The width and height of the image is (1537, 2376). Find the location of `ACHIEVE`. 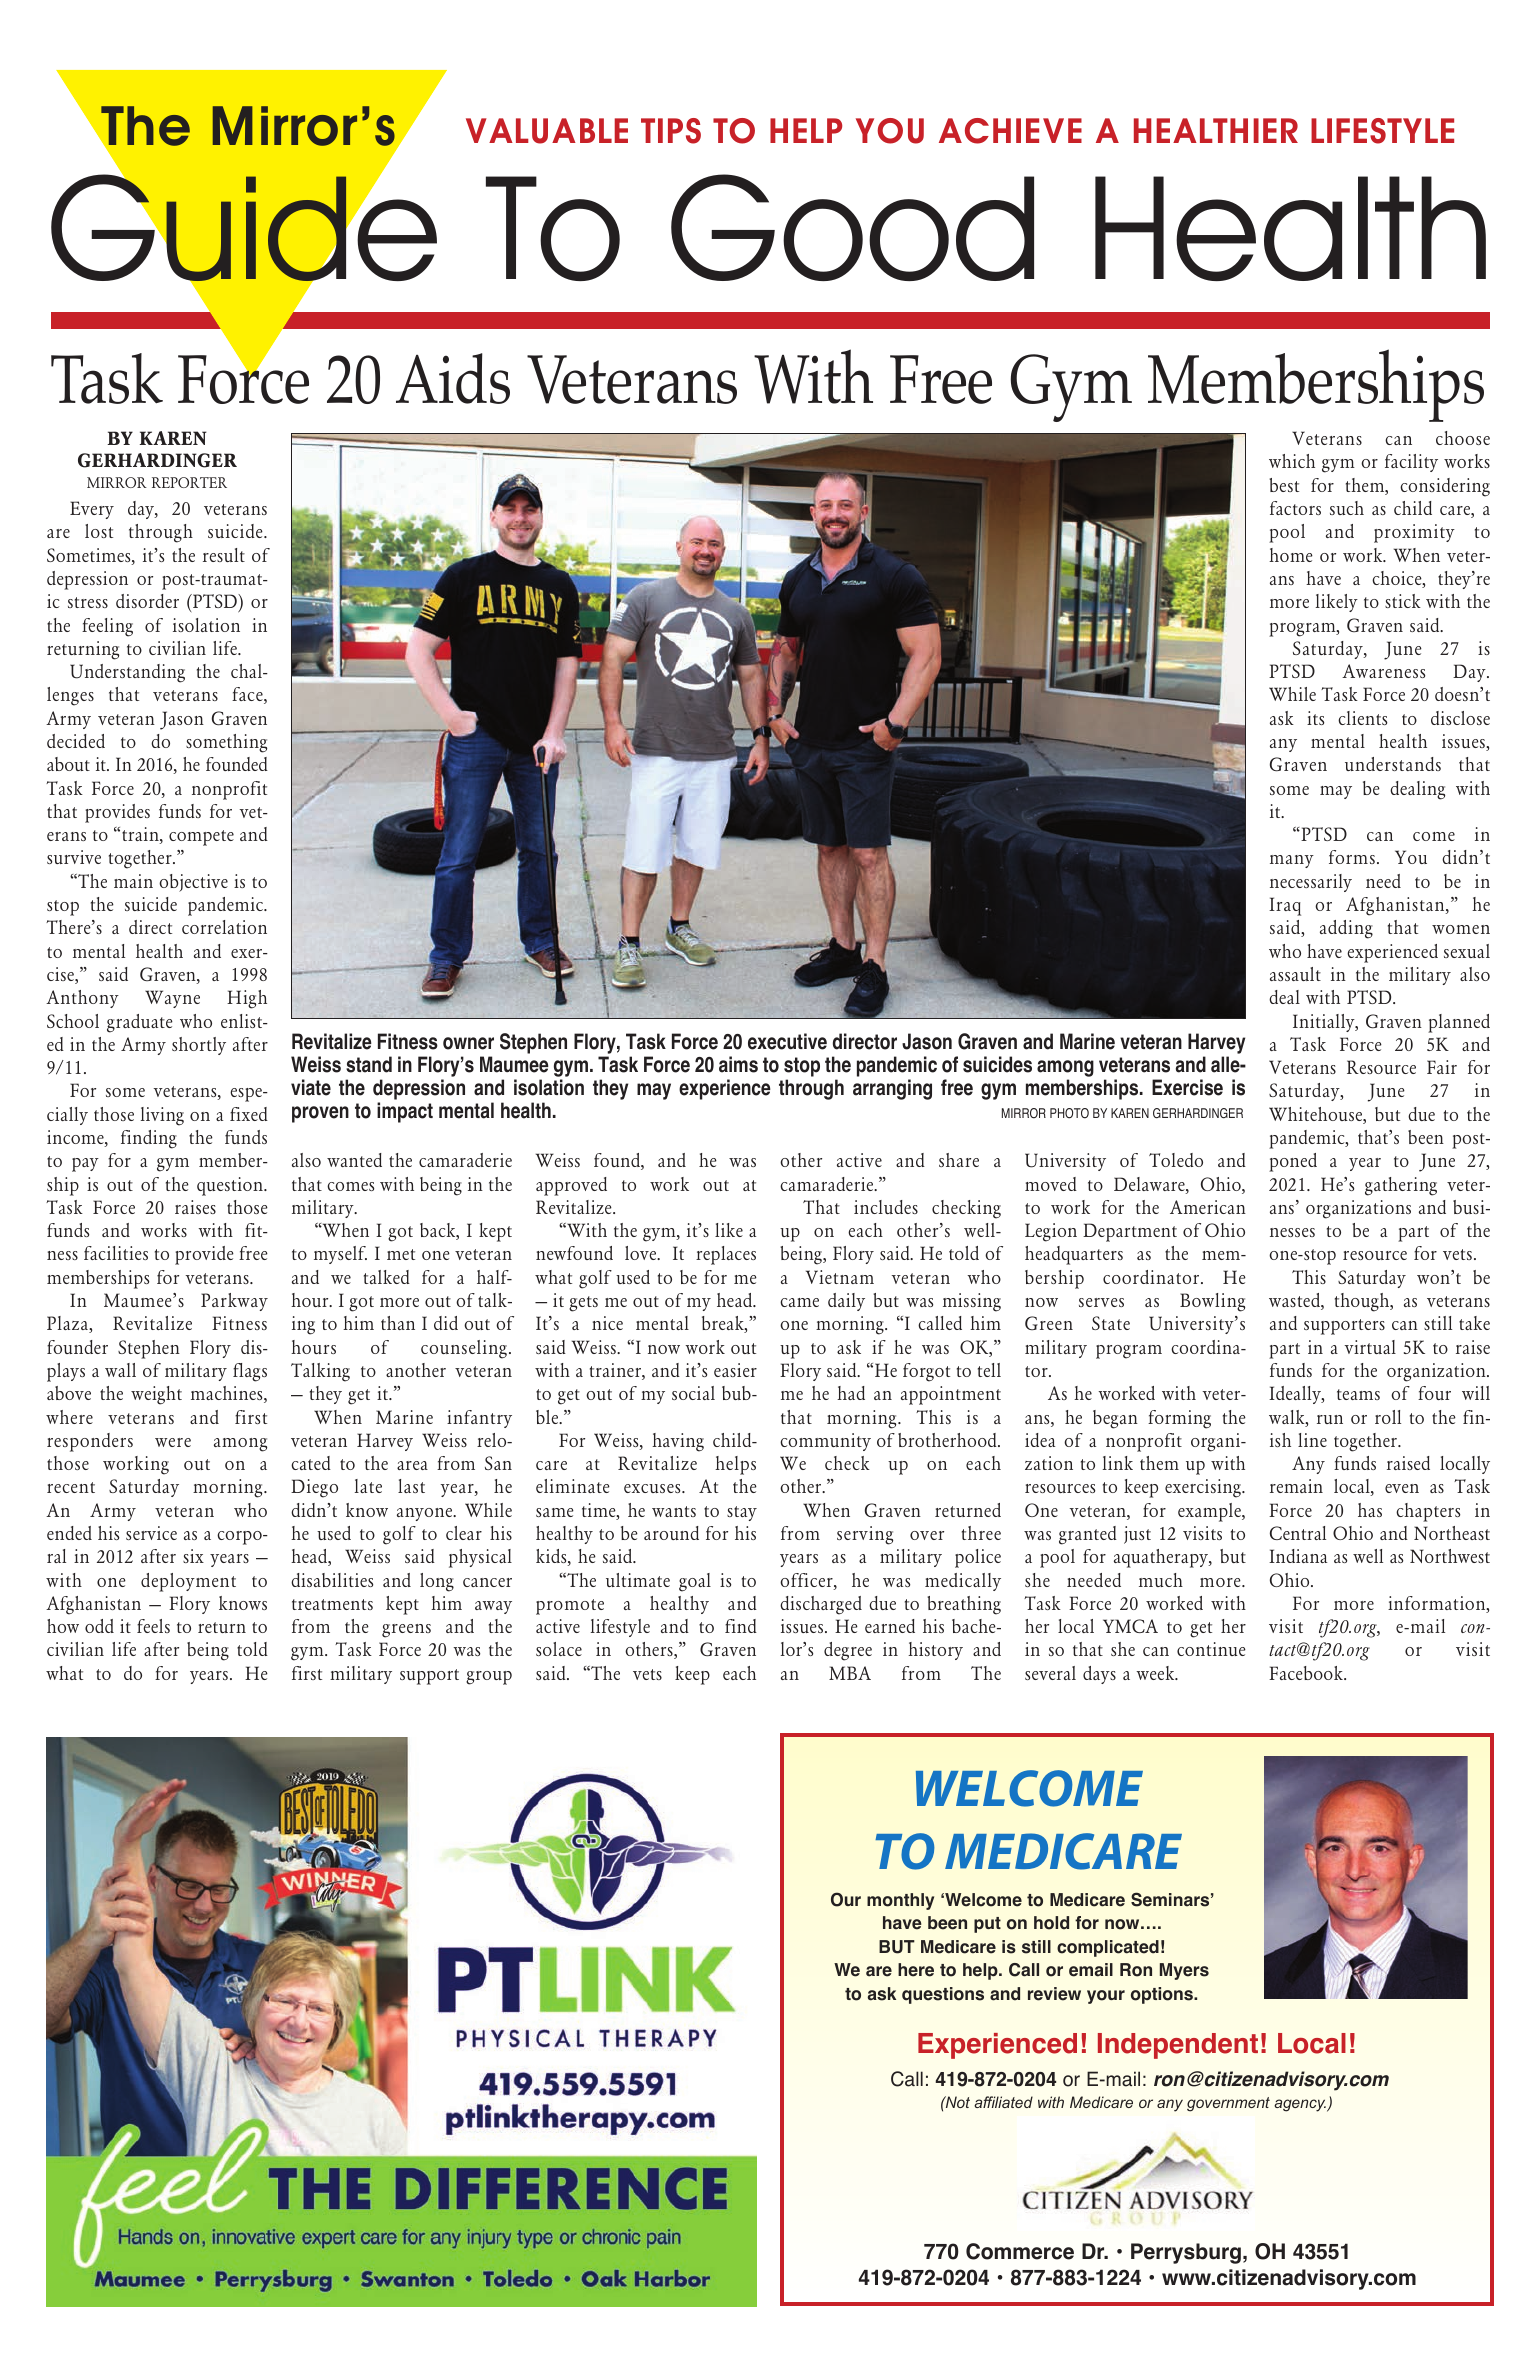

ACHIEVE is located at coordinates (1010, 131).
